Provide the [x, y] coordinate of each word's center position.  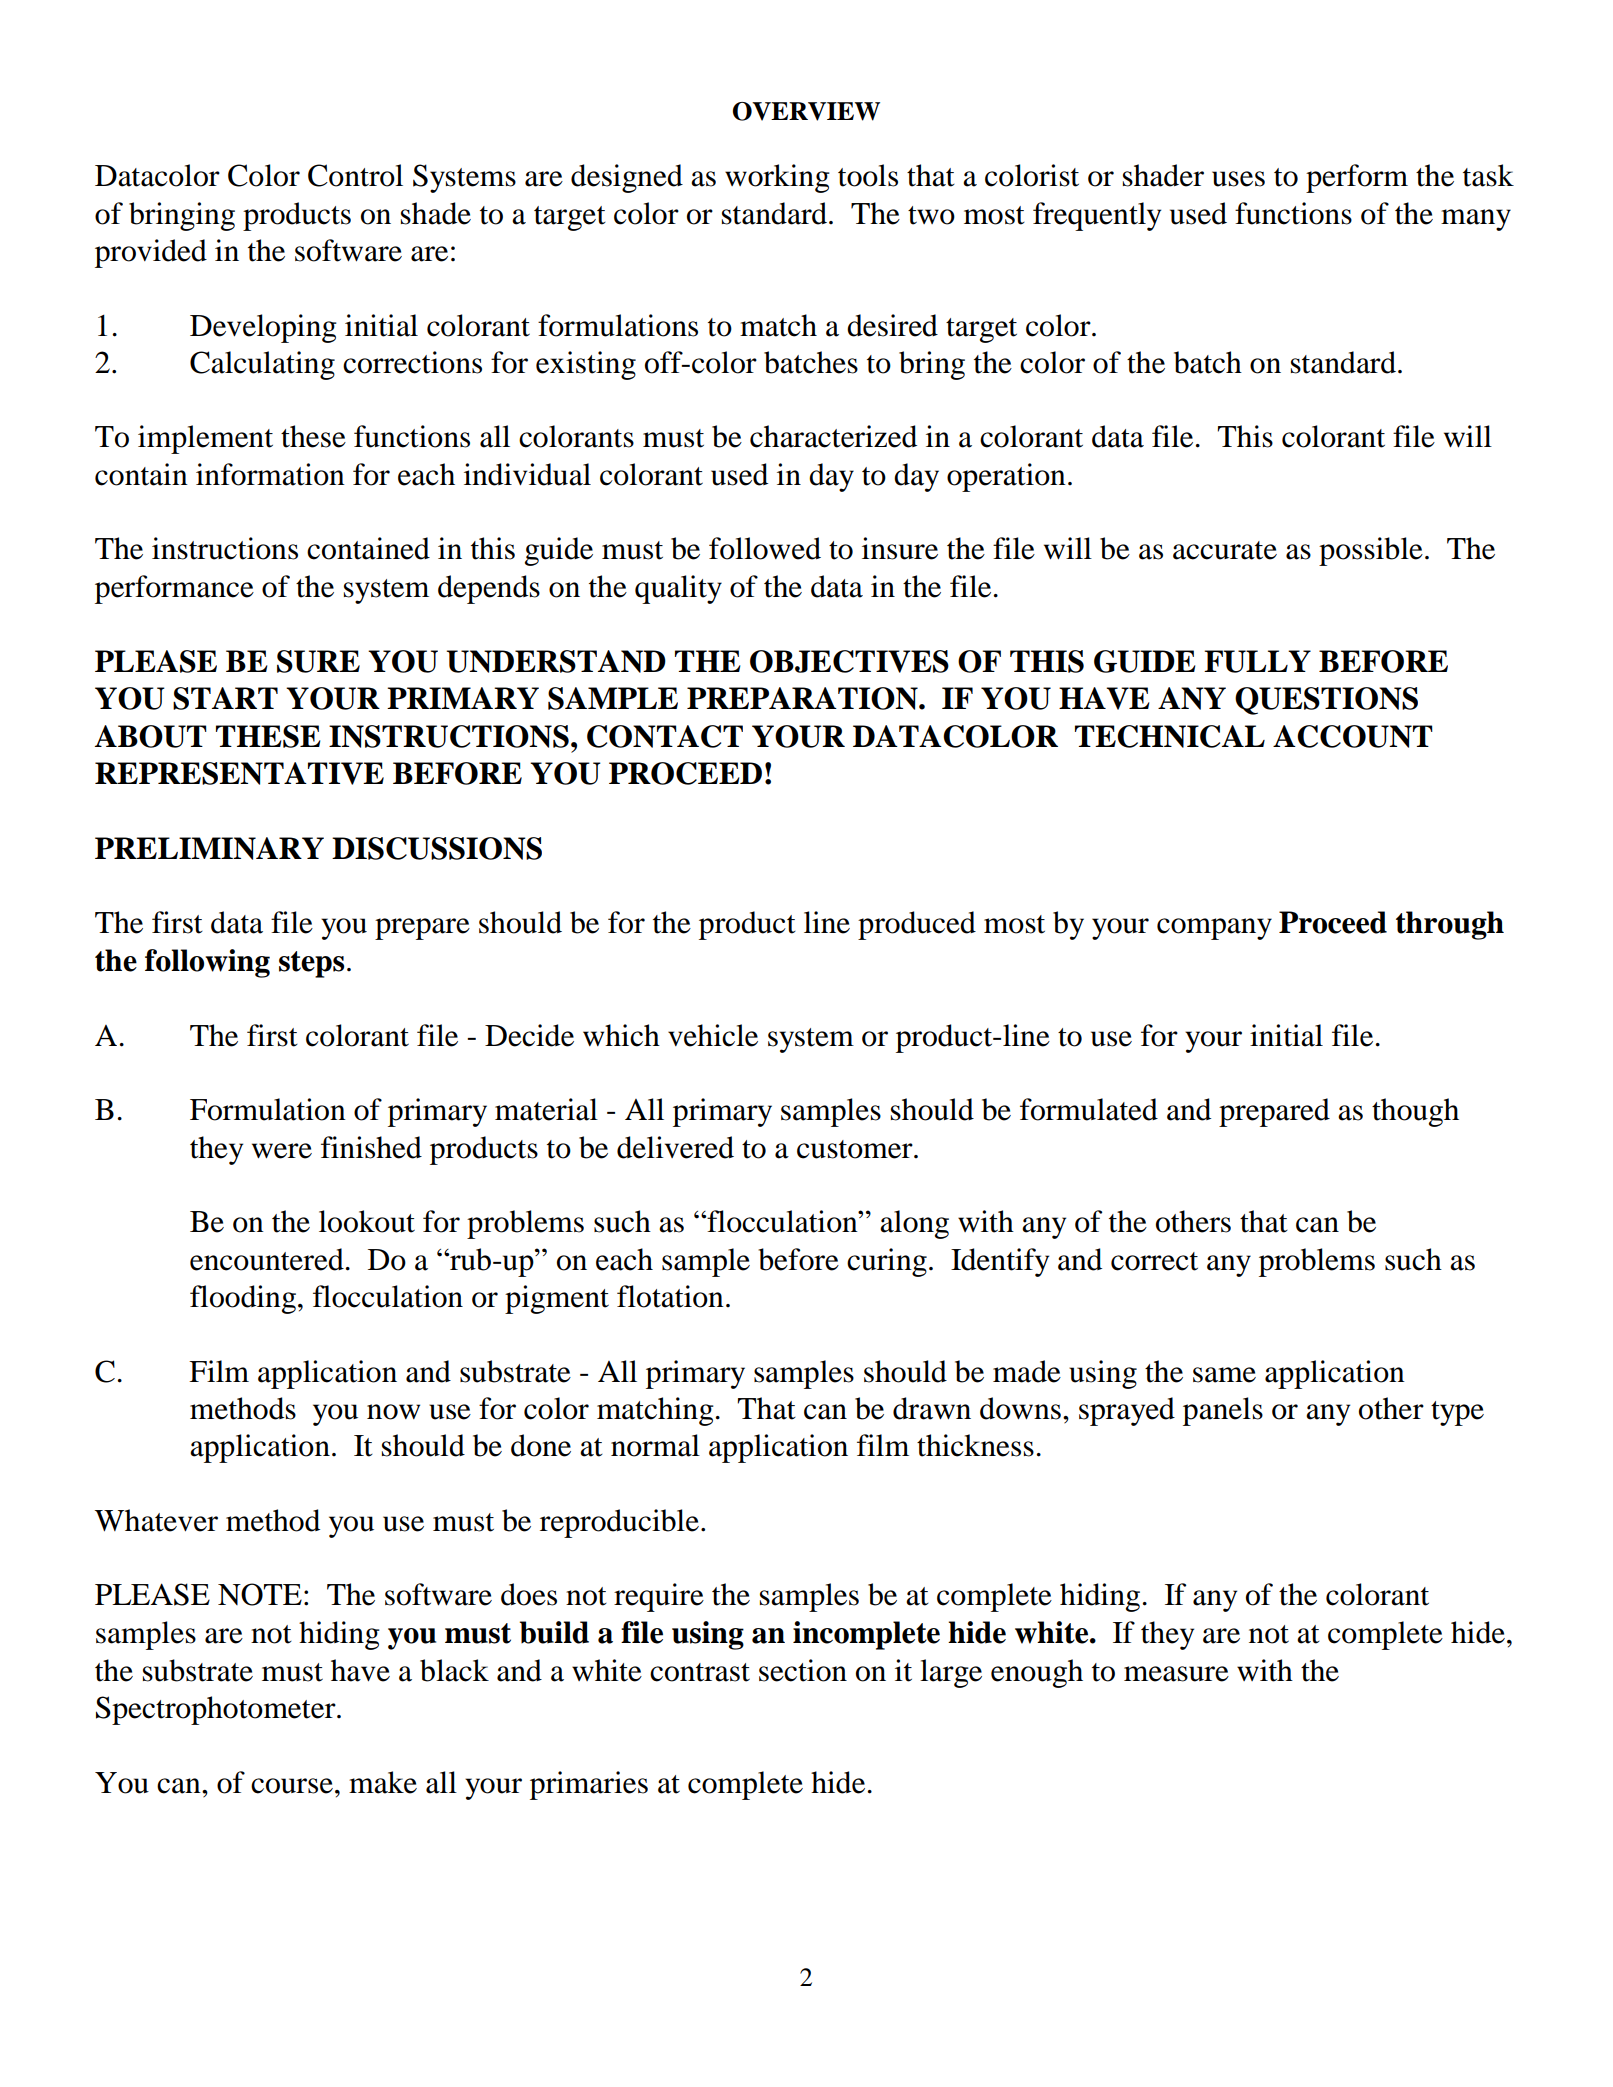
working [777, 178]
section [803, 1670]
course [292, 1786]
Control [355, 175]
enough [1037, 1673]
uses [1238, 179]
